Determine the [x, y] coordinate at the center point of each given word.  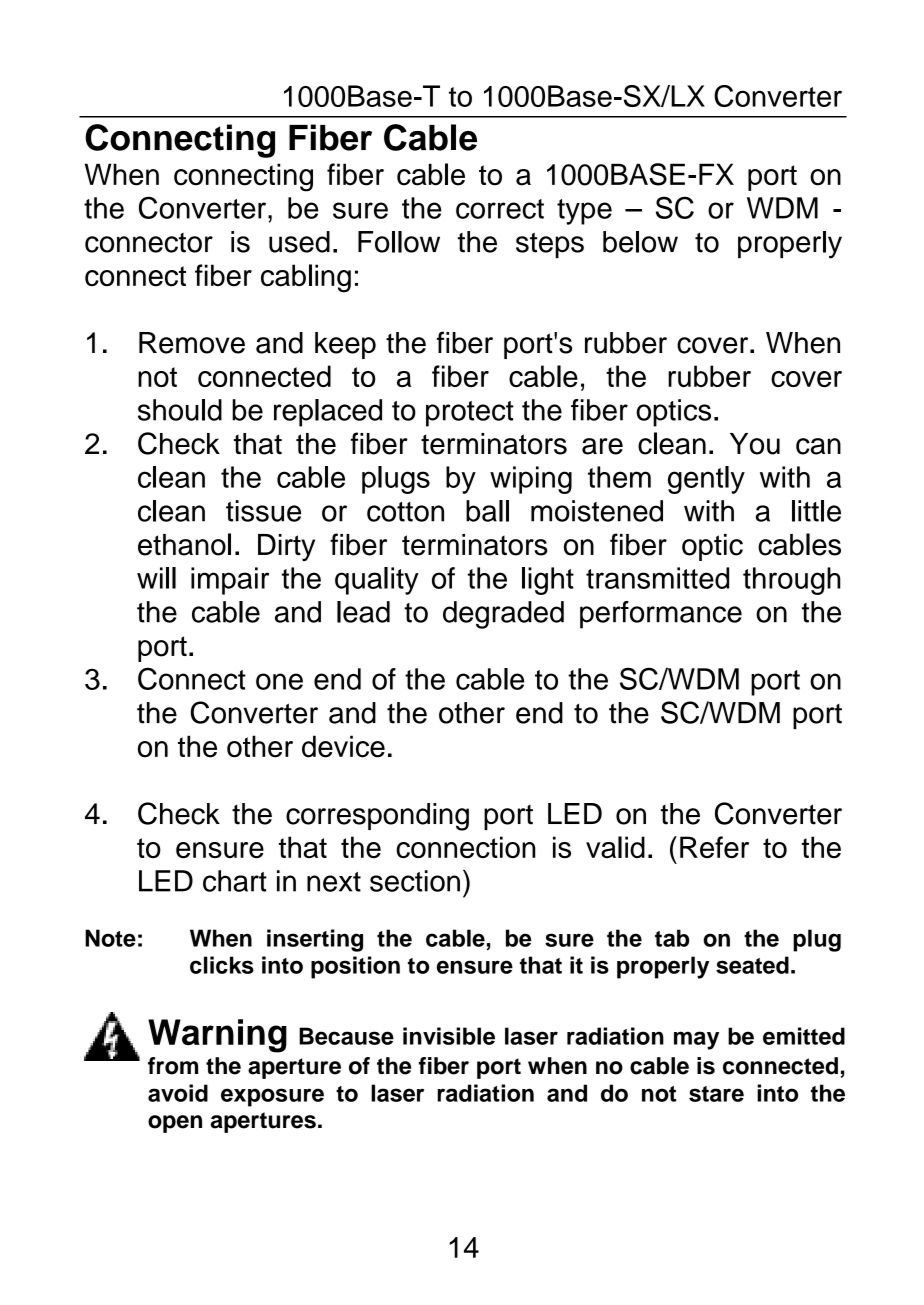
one [279, 681]
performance [661, 615]
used [299, 242]
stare [716, 1094]
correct [500, 209]
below [640, 242]
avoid [178, 1093]
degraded [503, 615]
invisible [449, 1036]
